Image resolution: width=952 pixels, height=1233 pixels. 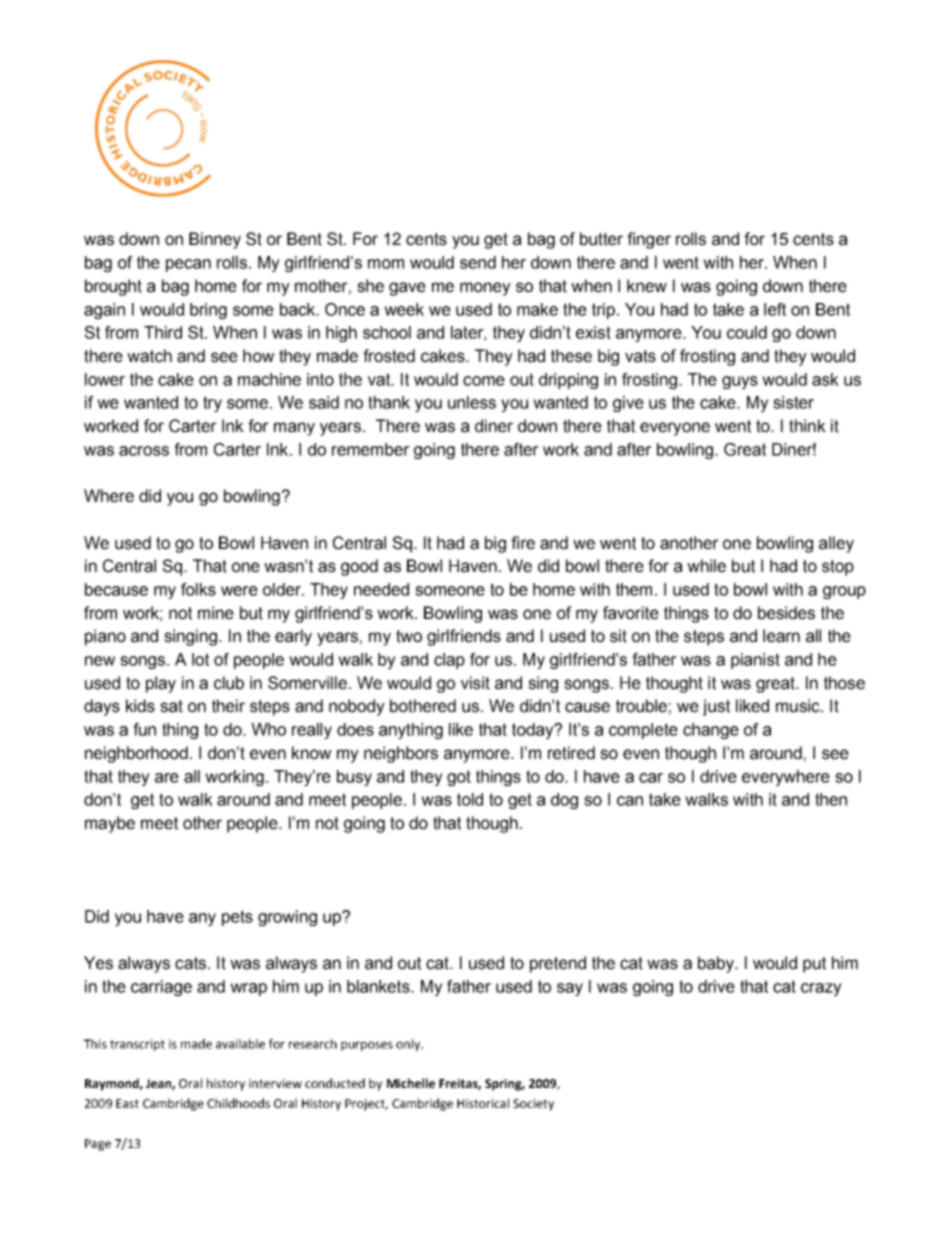 I want to click on send, so click(x=478, y=262).
